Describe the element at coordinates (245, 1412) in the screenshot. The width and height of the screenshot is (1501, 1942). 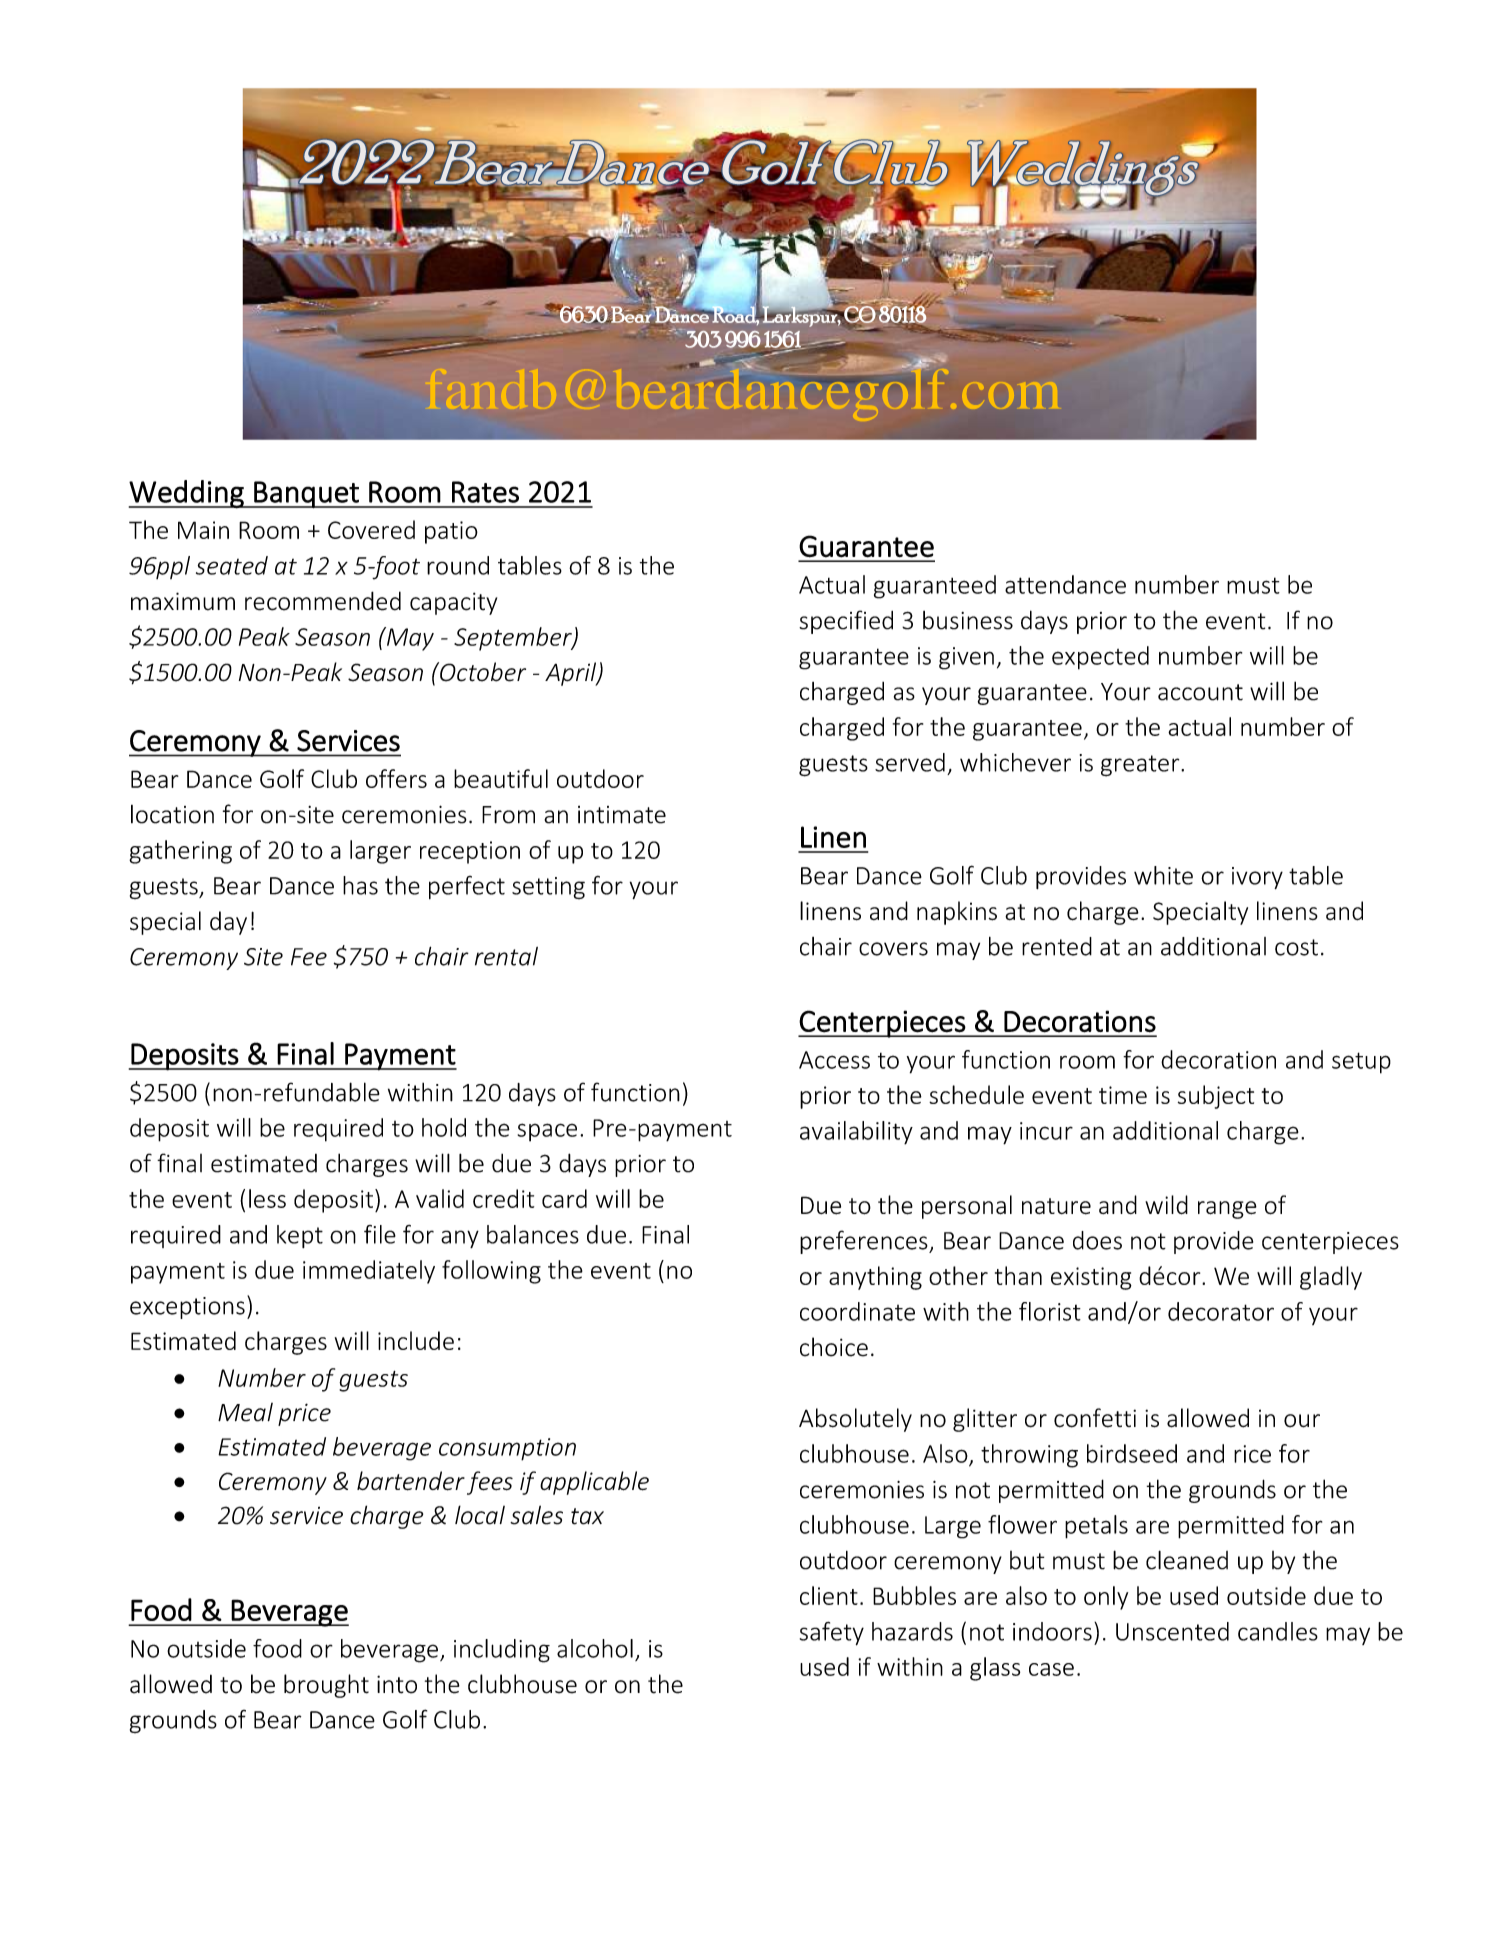
I see `Meal` at that location.
